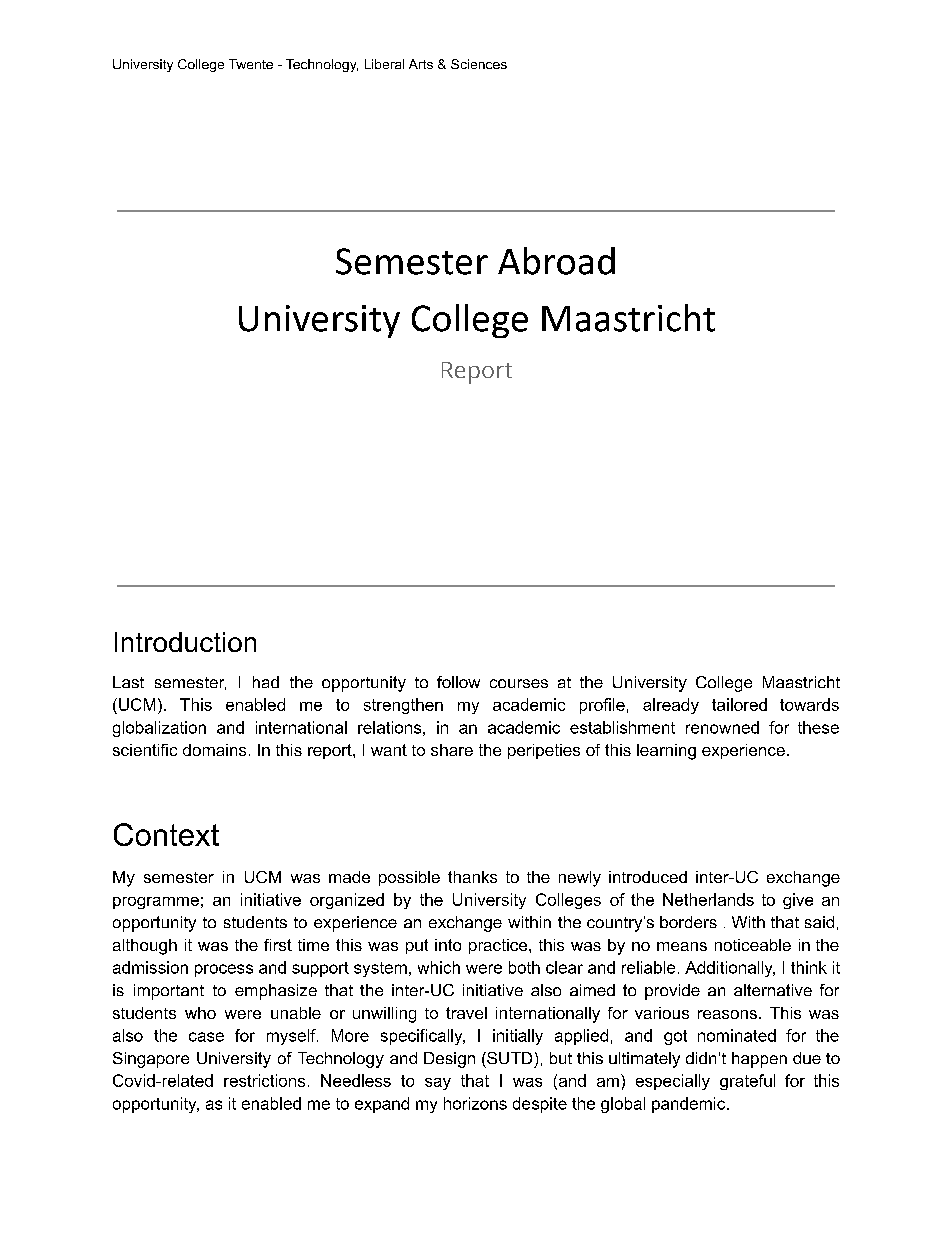  What do you see at coordinates (384, 64) in the page?
I see `Liberal` at bounding box center [384, 64].
